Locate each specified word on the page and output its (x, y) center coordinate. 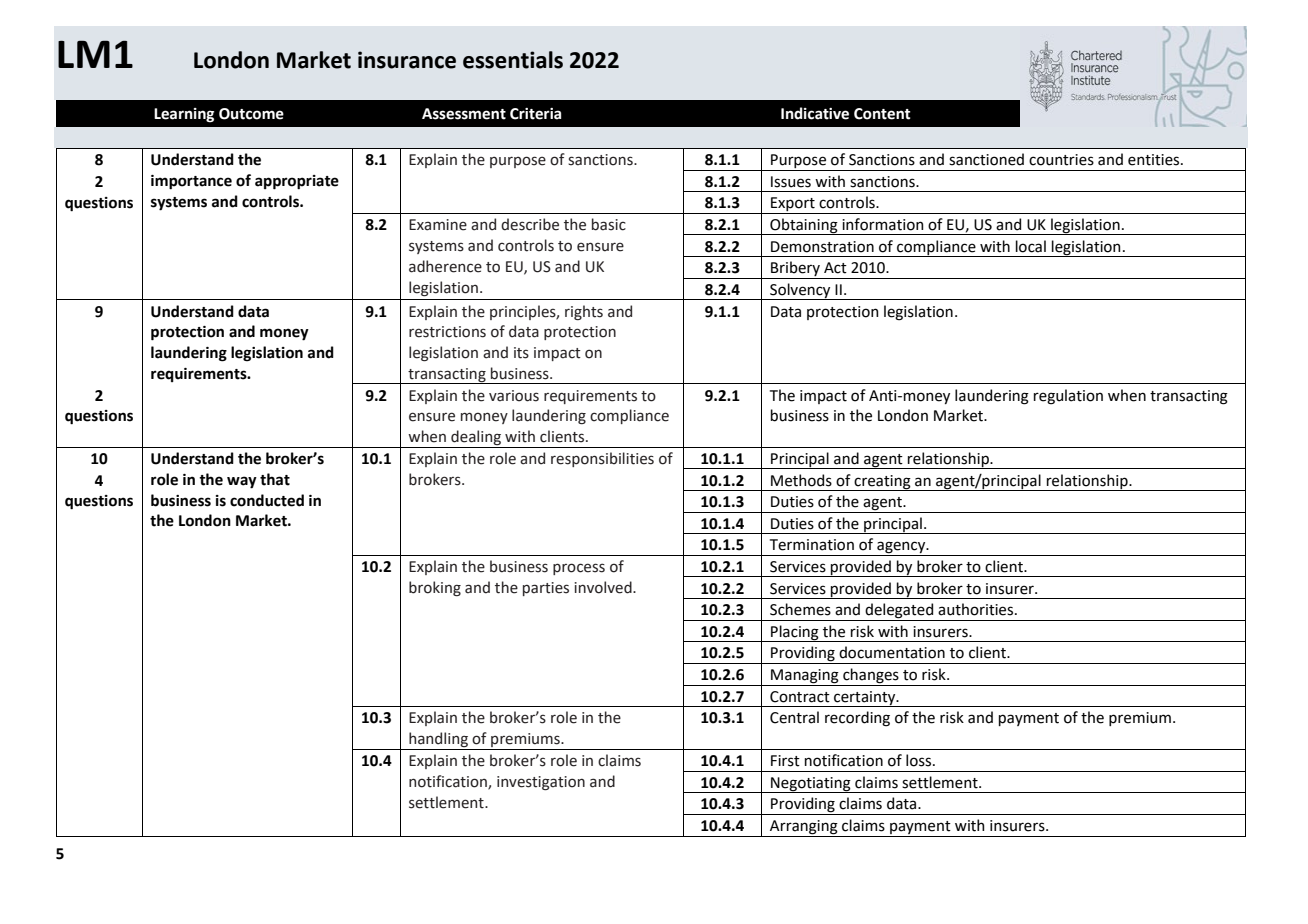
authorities (977, 609)
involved (604, 587)
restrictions (447, 332)
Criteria (535, 114)
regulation (1068, 397)
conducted (267, 500)
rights (584, 312)
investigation (541, 783)
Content (882, 114)
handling (438, 741)
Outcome (251, 114)
